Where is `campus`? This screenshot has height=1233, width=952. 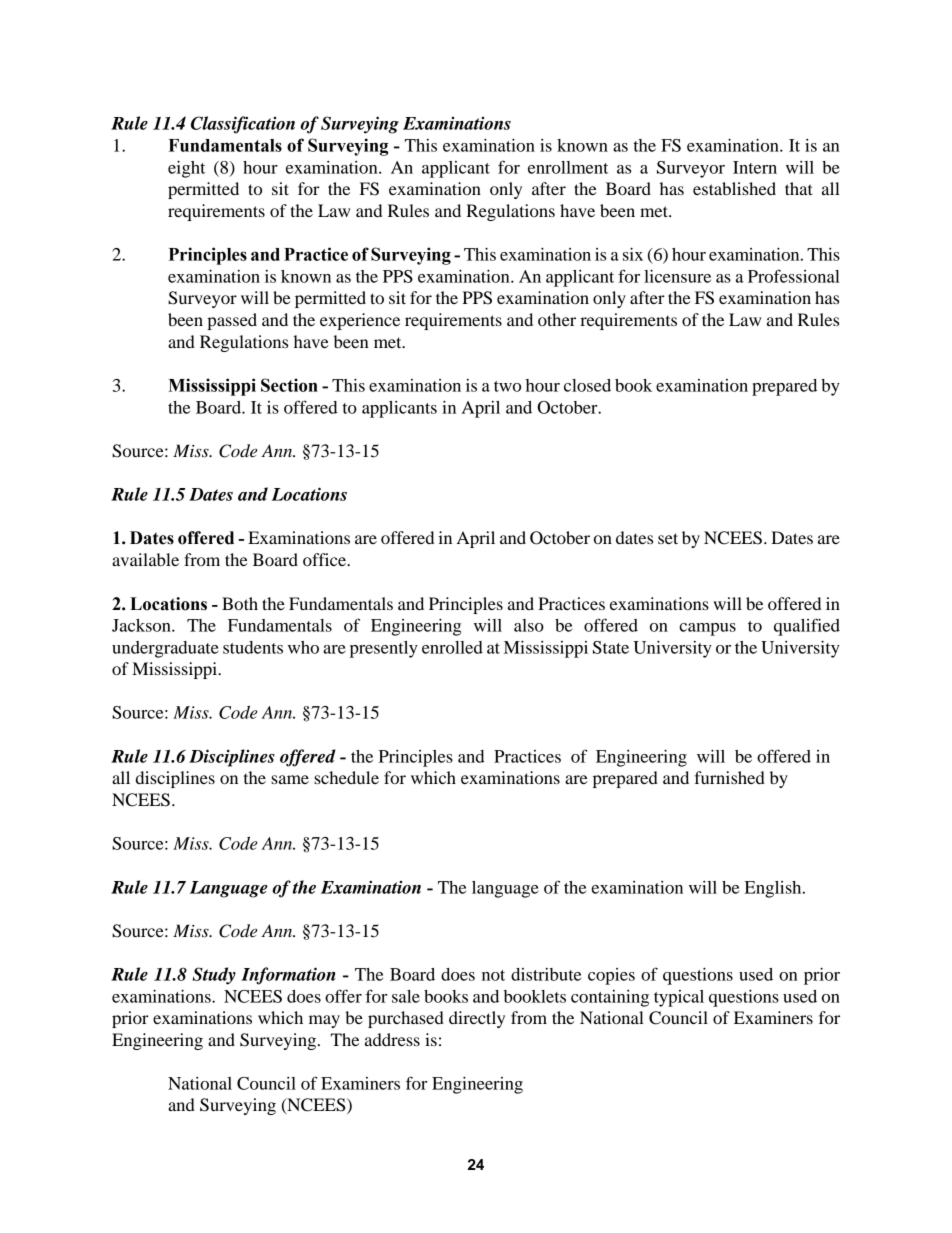
campus is located at coordinates (707, 629).
